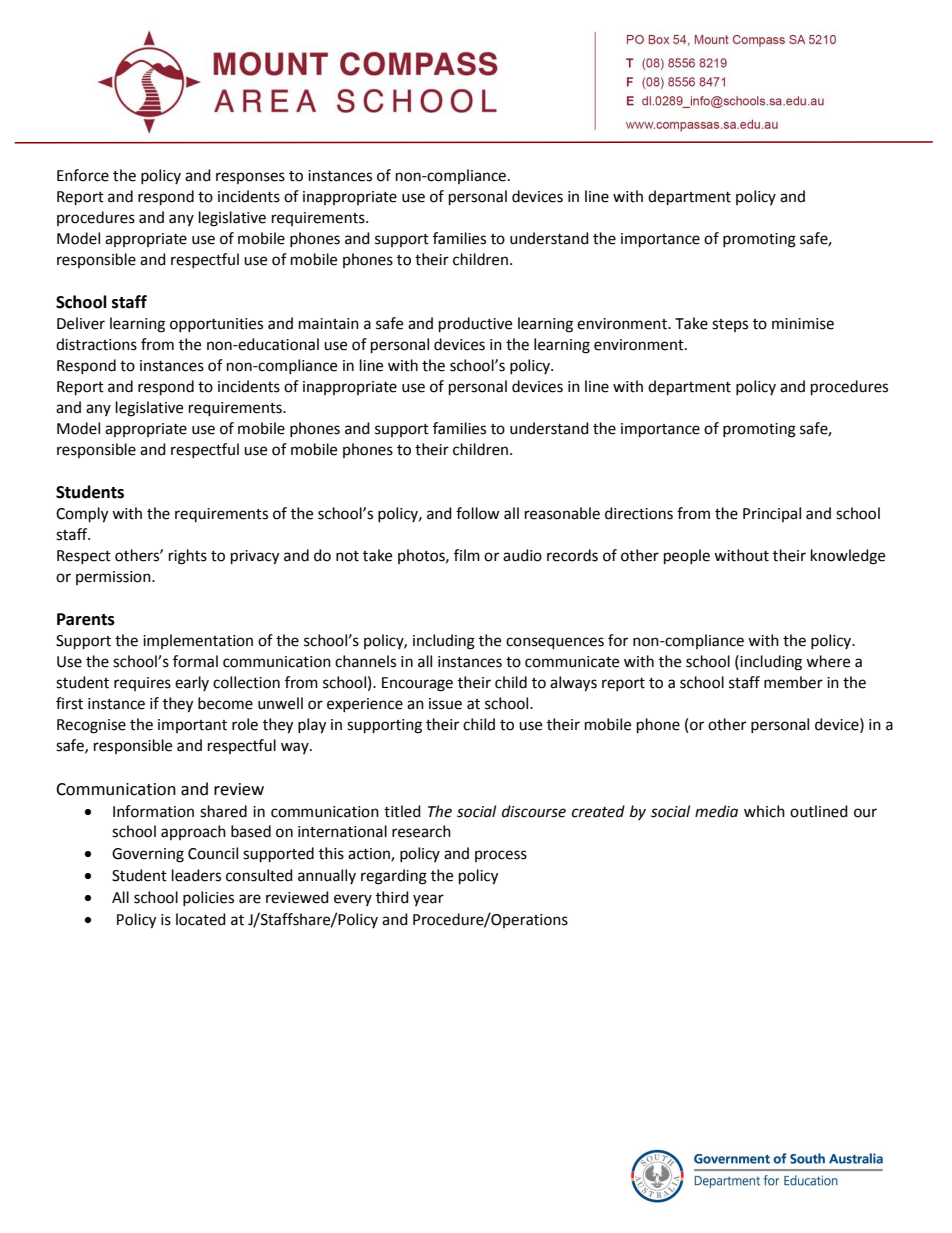  I want to click on productive, so click(475, 325).
